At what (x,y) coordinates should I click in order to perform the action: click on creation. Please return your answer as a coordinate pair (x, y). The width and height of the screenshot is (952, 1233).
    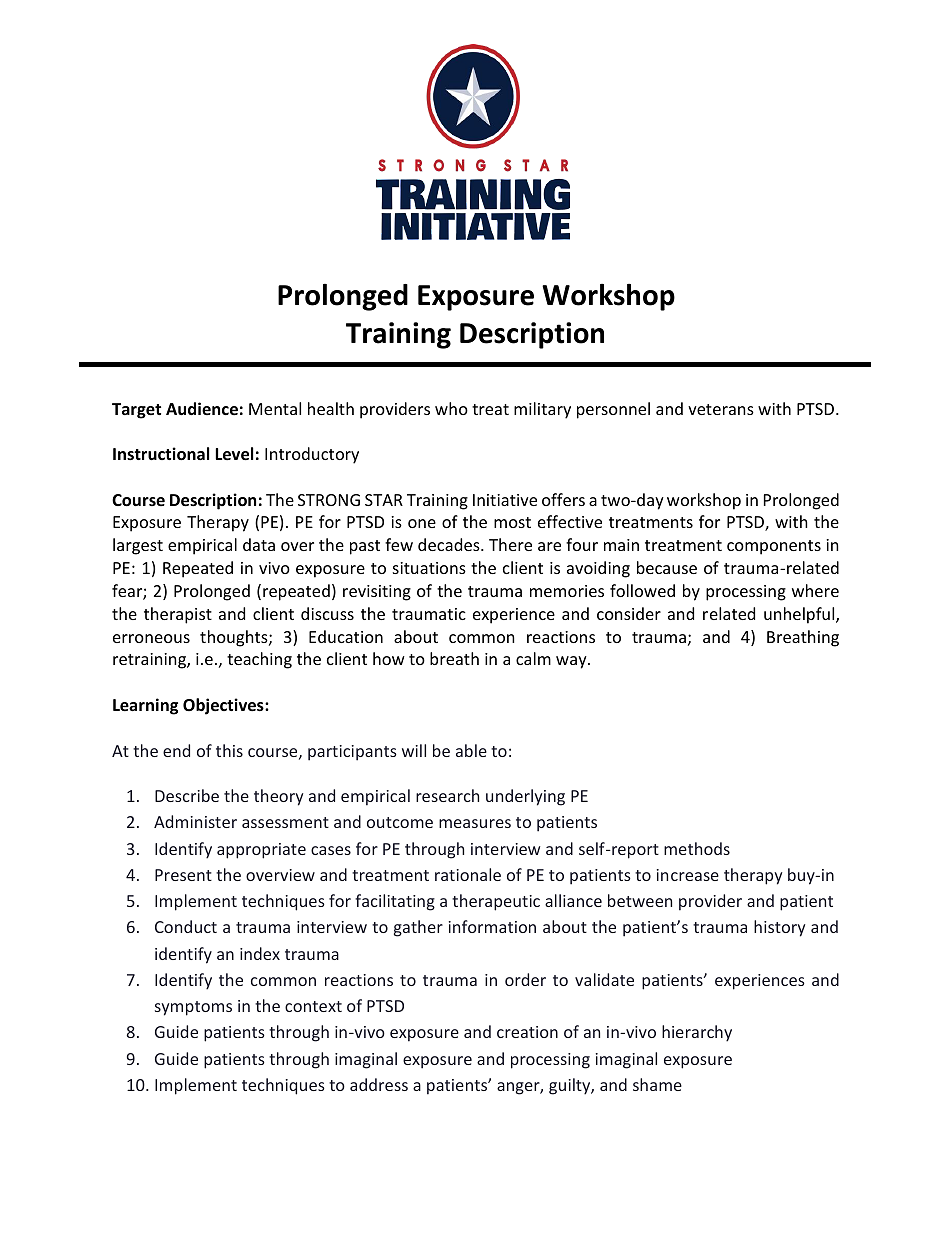
    Looking at the image, I should click on (527, 1032).
